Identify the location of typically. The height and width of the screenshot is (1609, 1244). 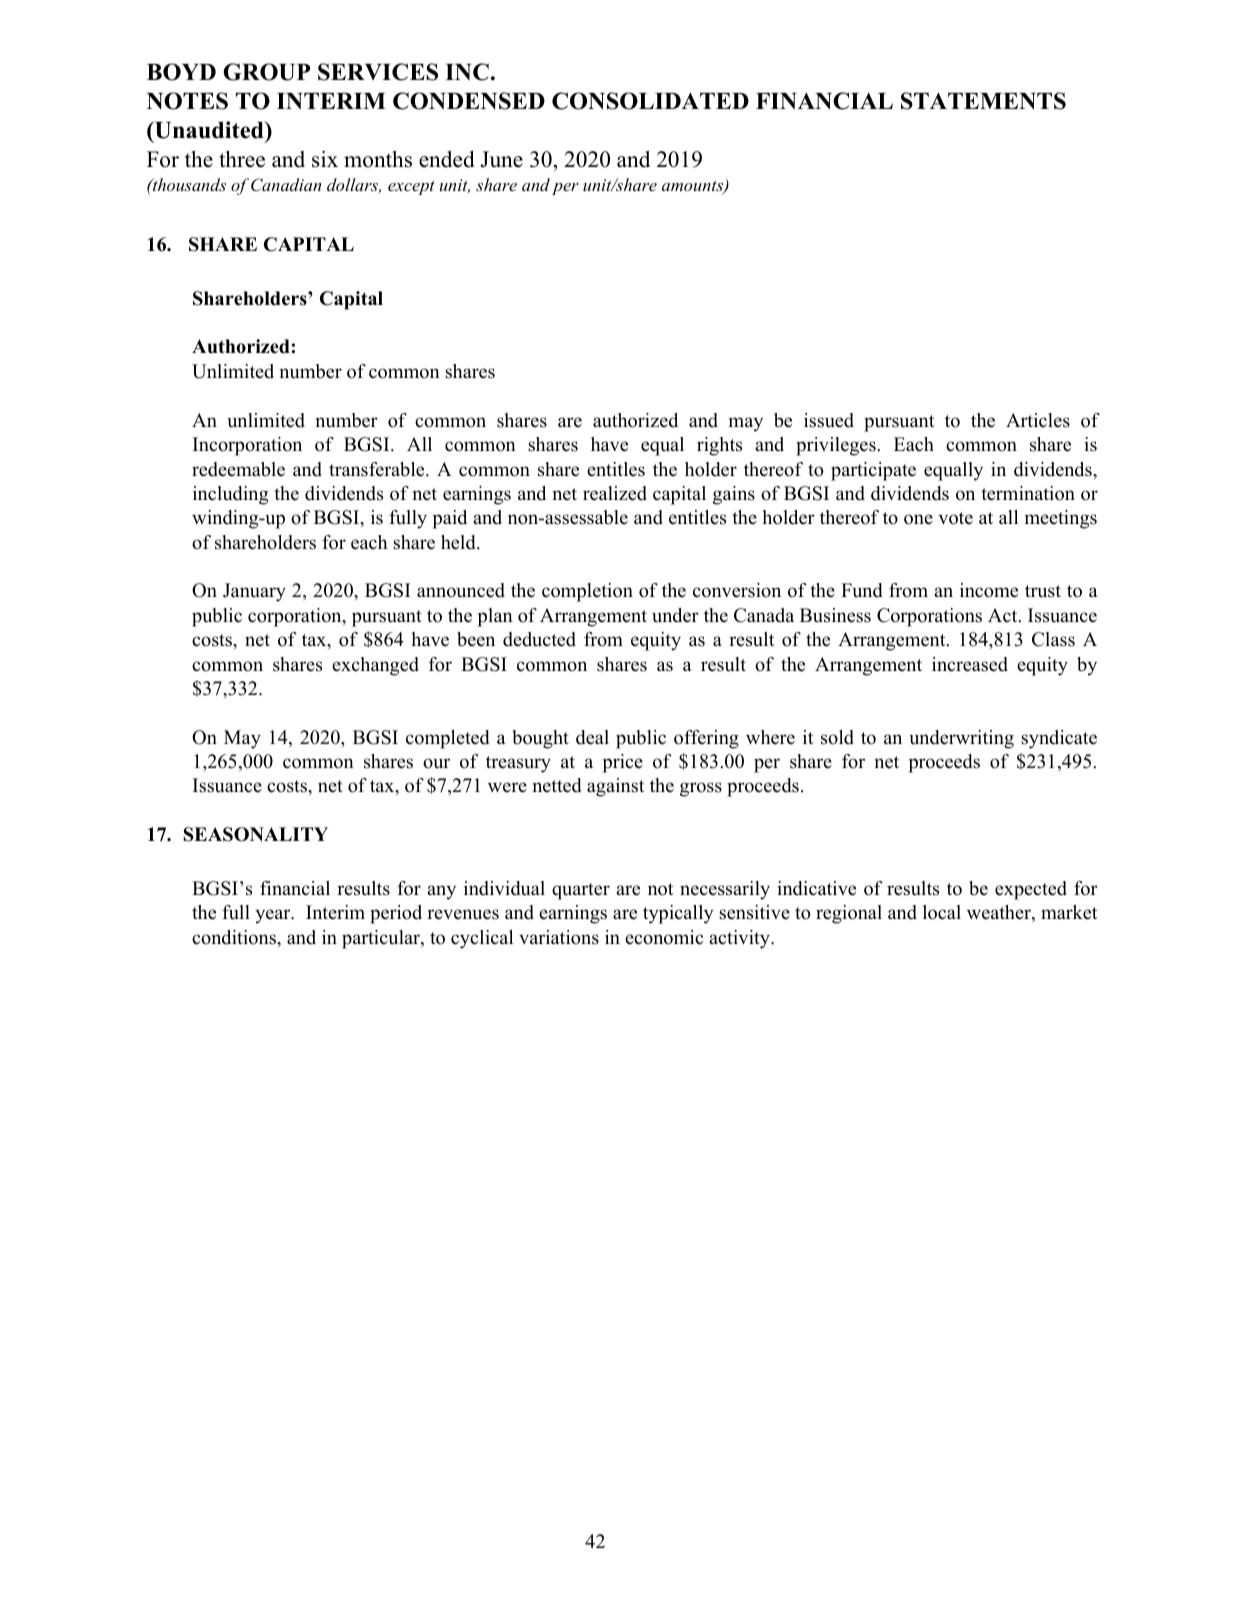
(678, 914).
